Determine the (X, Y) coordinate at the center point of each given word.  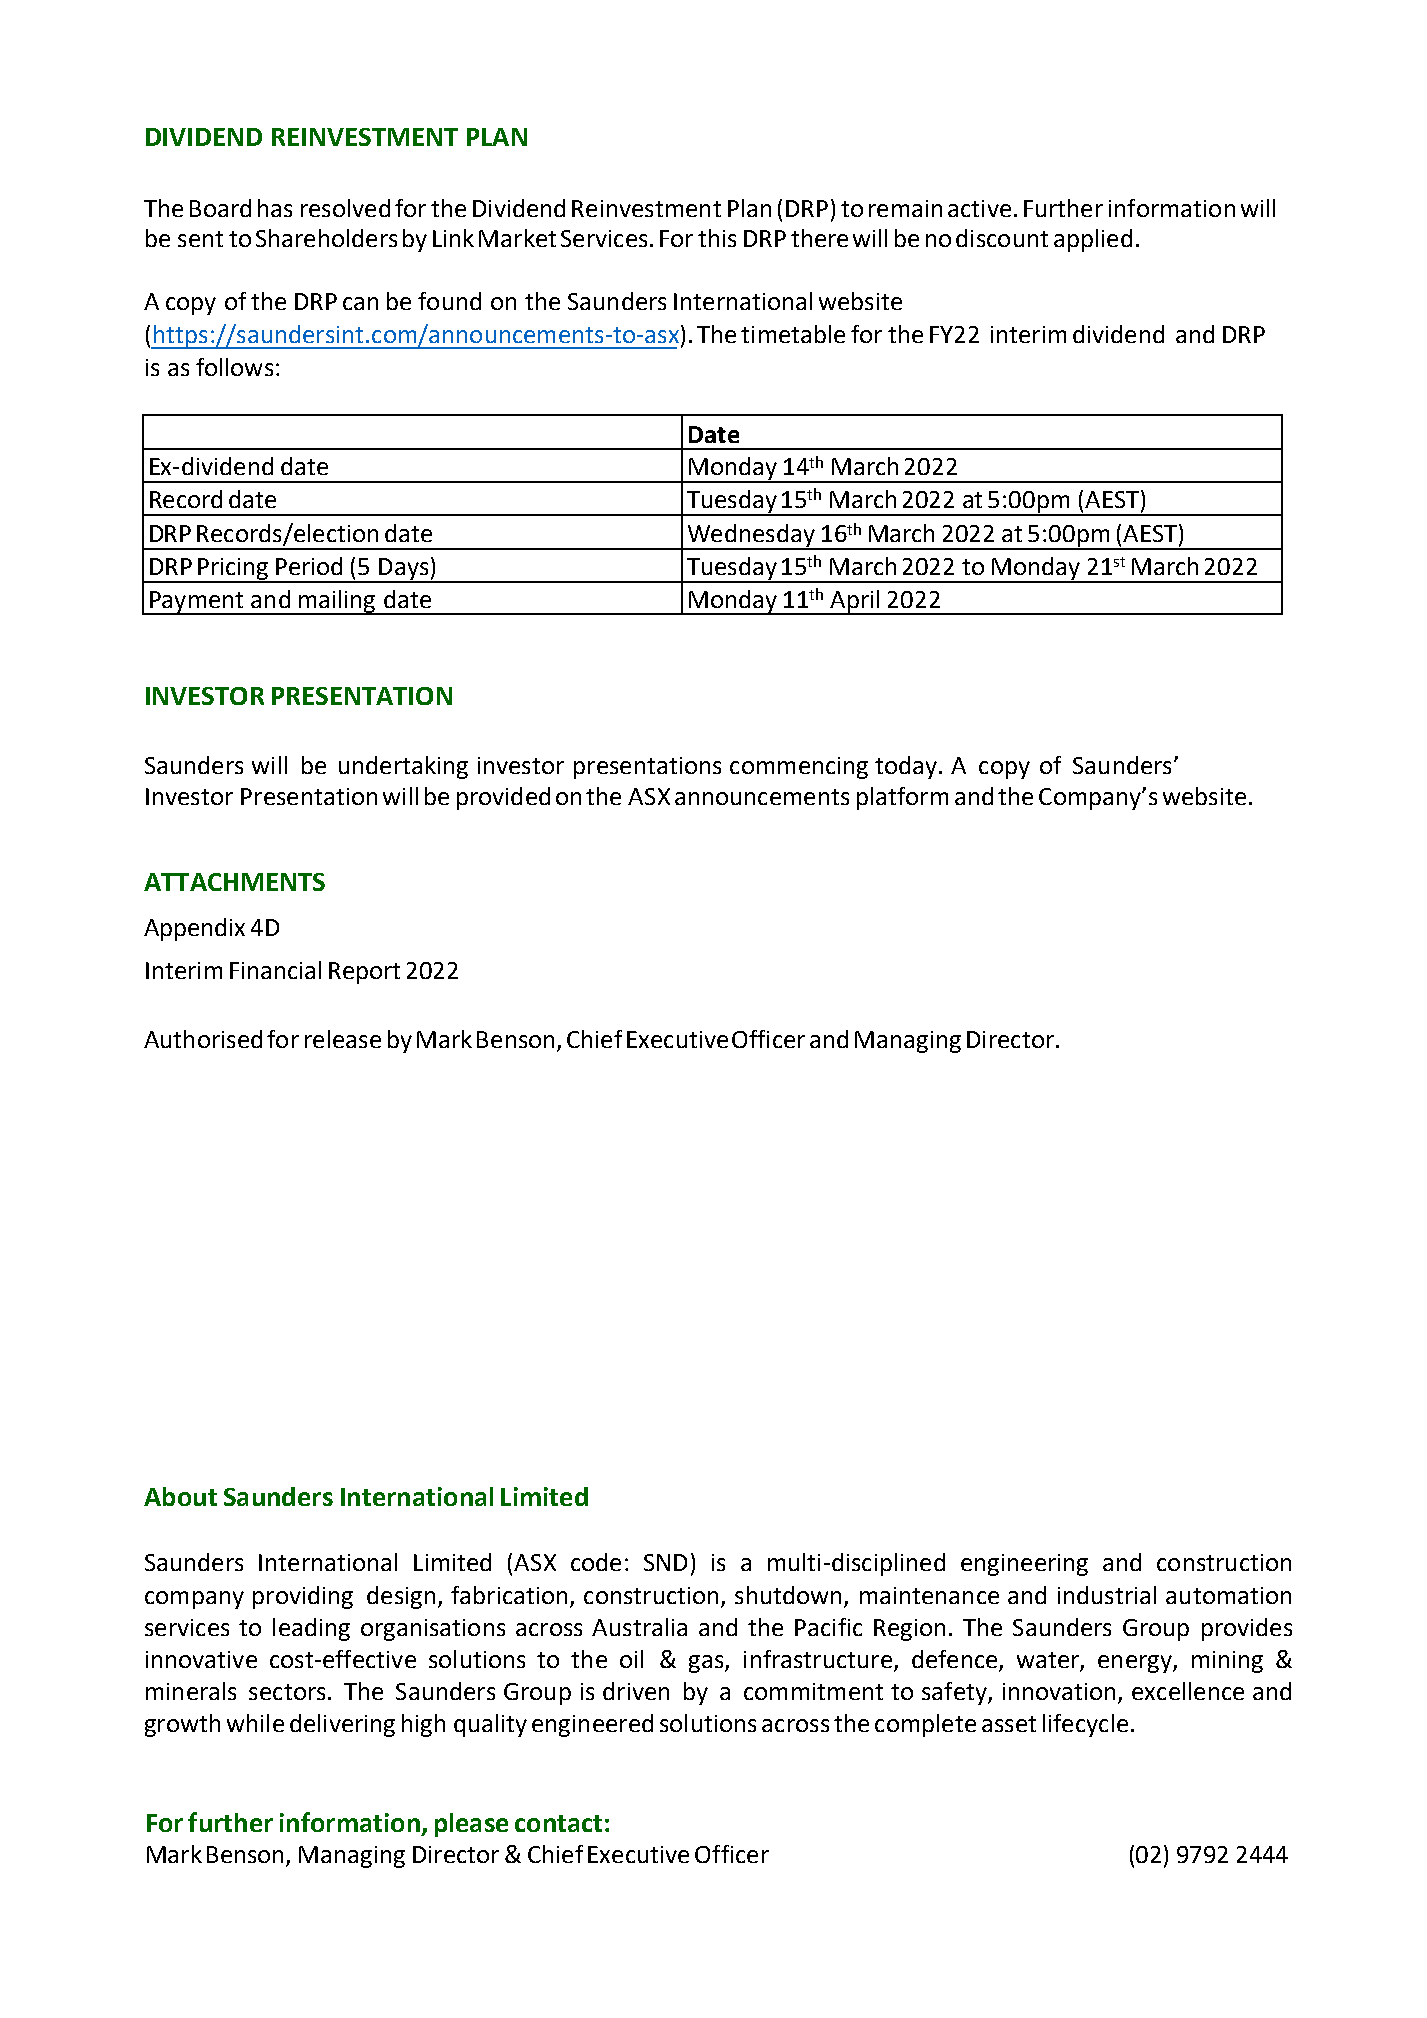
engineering (1024, 1565)
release (343, 1039)
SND (665, 1562)
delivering (342, 1725)
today (907, 767)
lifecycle (1085, 1725)
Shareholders (326, 238)
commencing (799, 768)
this (717, 238)
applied (1093, 240)
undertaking (403, 767)
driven (636, 1691)
